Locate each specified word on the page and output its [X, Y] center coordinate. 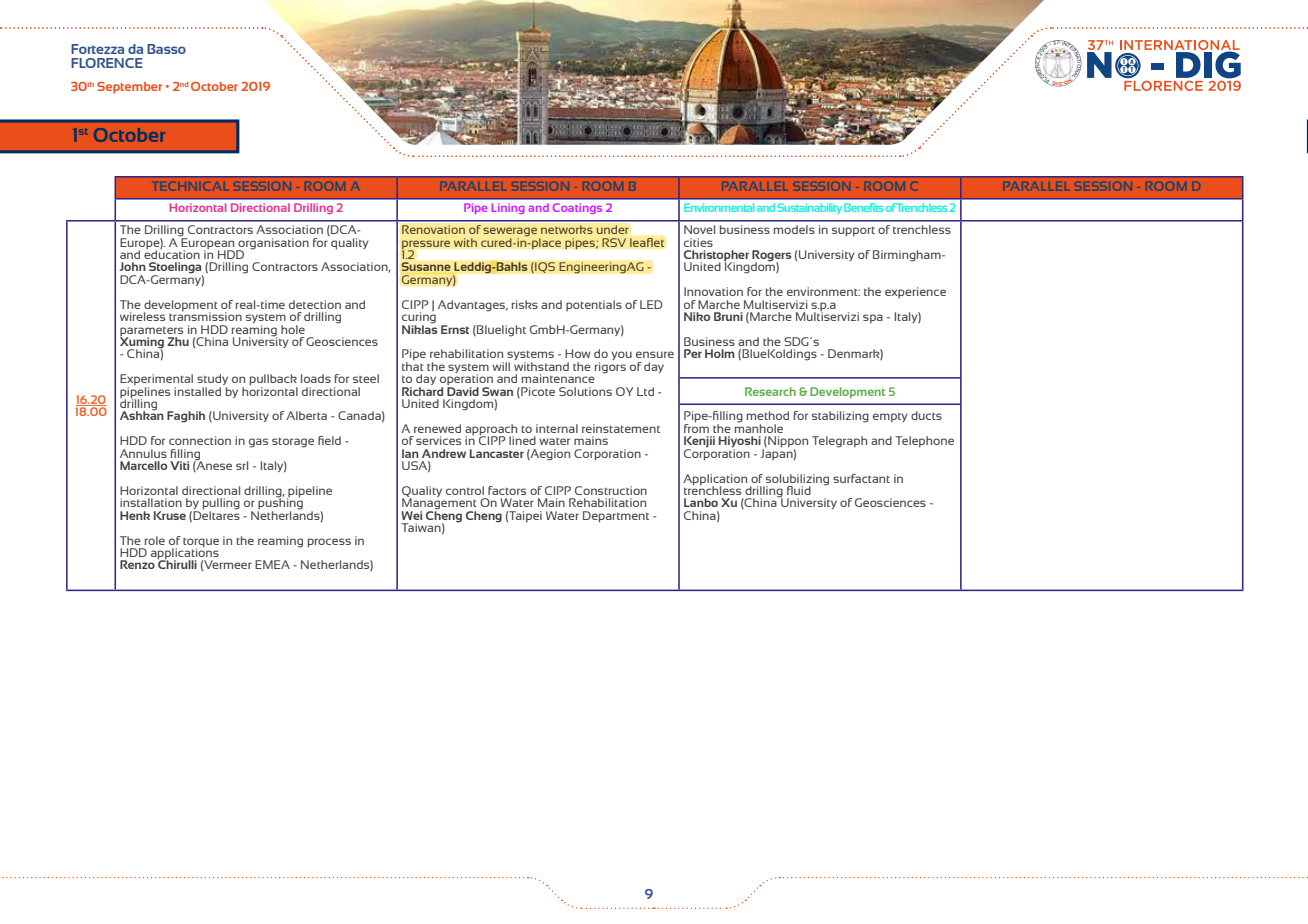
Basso [166, 49]
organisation [272, 244]
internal [557, 428]
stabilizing [840, 417]
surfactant [861, 478]
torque [201, 543]
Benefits [863, 207]
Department [616, 517]
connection [200, 440]
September [129, 88]
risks [525, 304]
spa [873, 318]
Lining [508, 208]
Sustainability [809, 208]
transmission [205, 315]
